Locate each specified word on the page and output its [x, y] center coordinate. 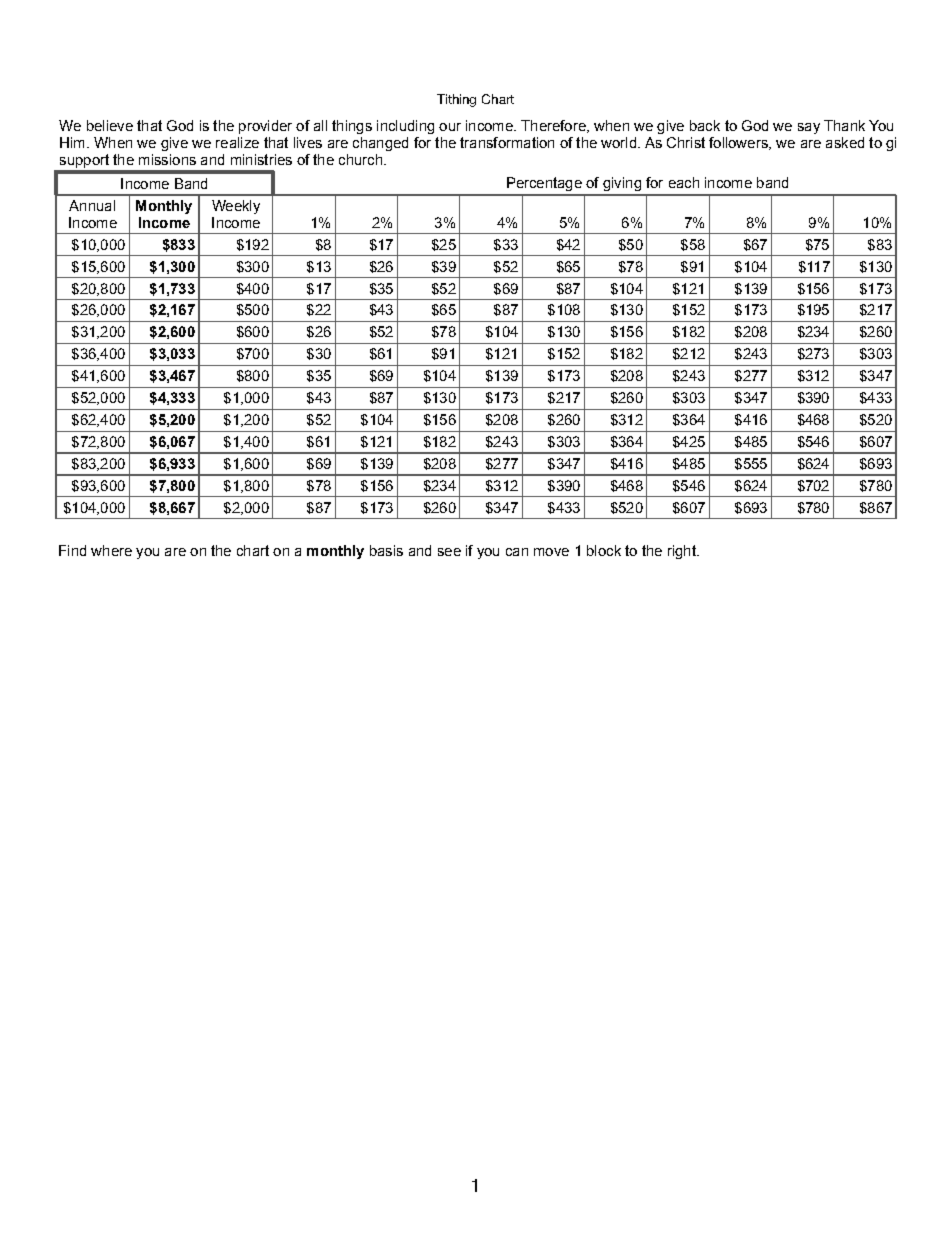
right [683, 552]
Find [72, 550]
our [450, 127]
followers [739, 143]
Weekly [236, 207]
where [111, 550]
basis [386, 550]
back [705, 125]
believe [110, 125]
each [684, 182]
